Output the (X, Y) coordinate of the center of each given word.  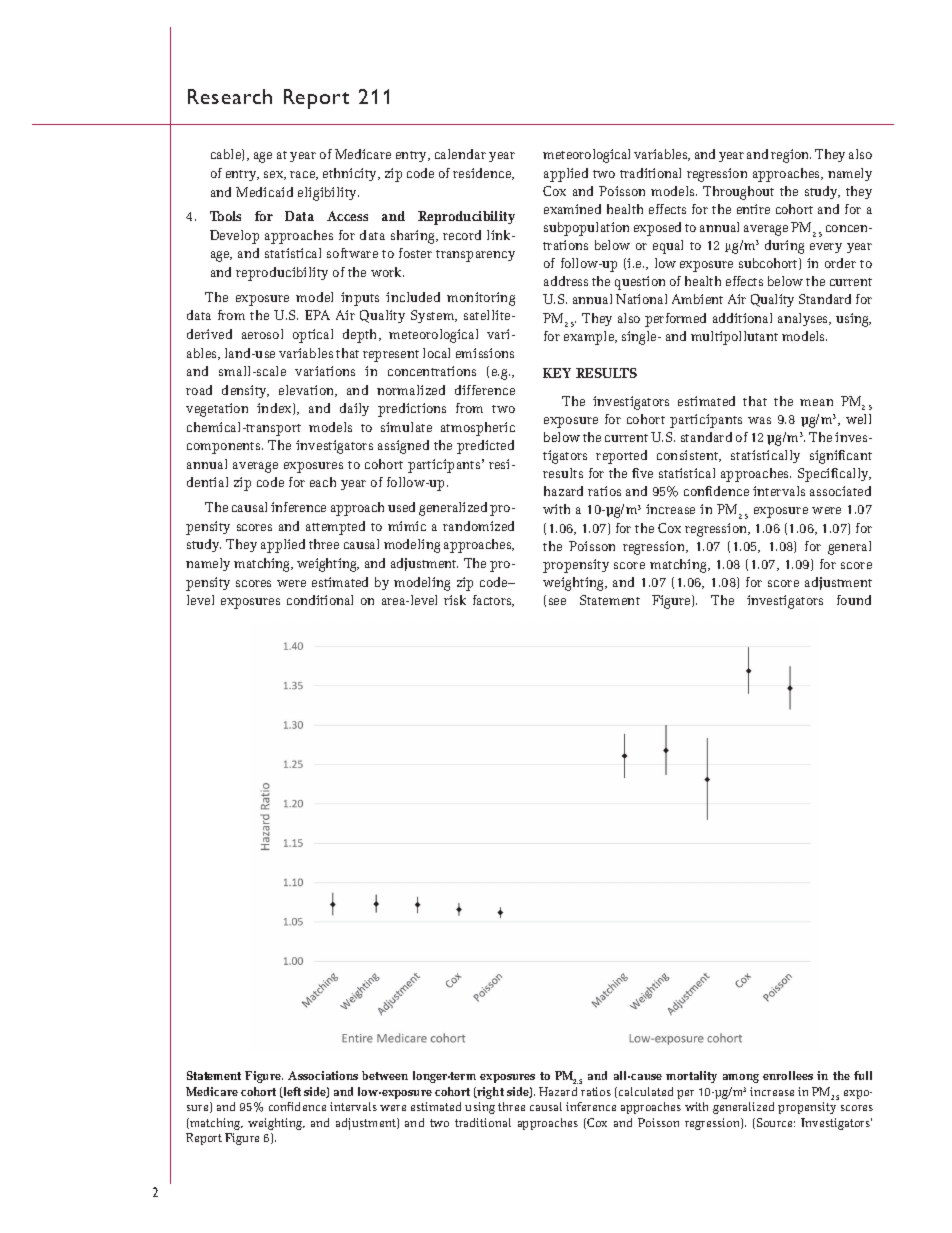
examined (572, 209)
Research (230, 96)
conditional (320, 600)
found (854, 600)
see (557, 601)
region (791, 156)
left (291, 1092)
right (490, 1093)
